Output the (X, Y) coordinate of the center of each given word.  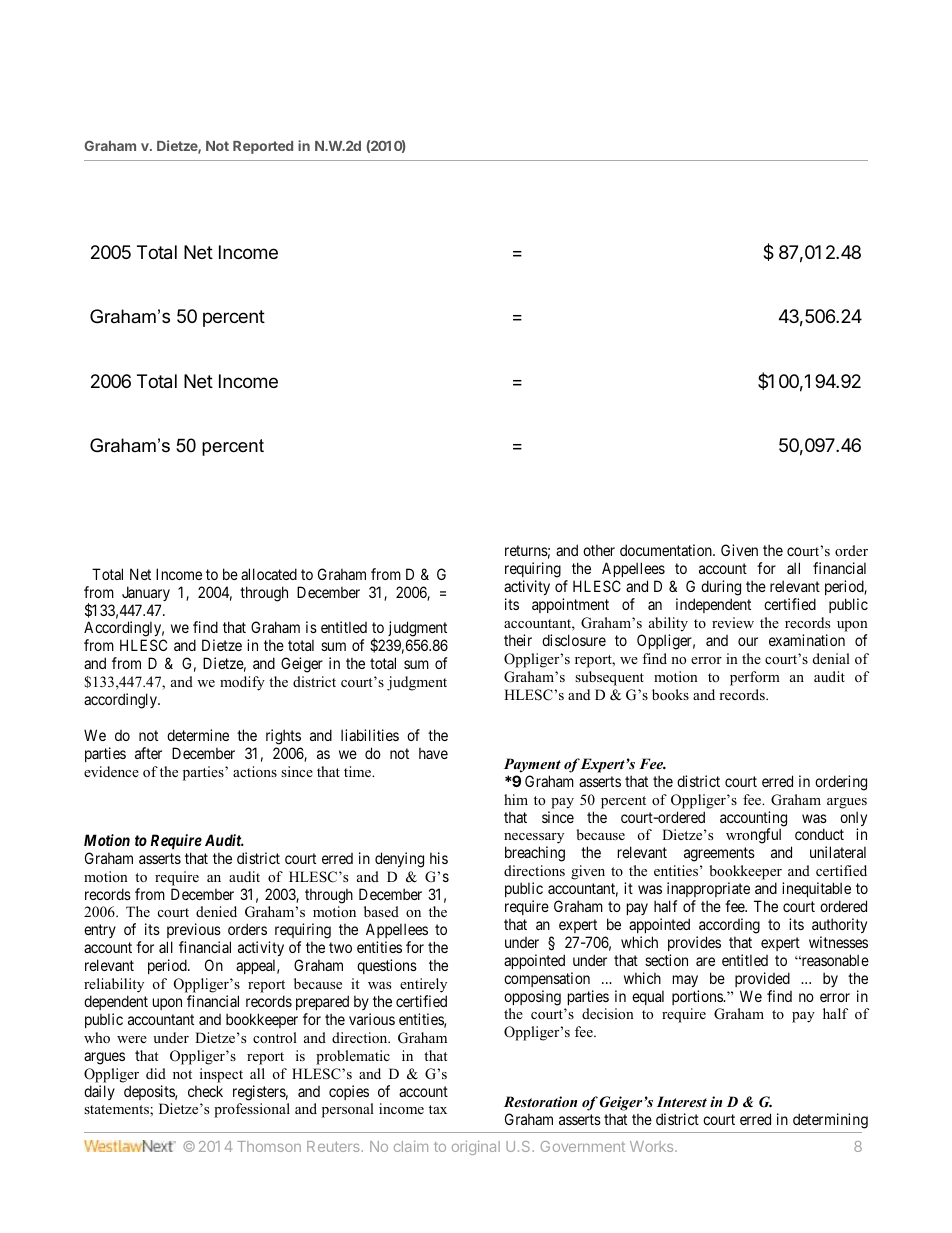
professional (252, 1110)
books (670, 694)
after (148, 753)
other (599, 550)
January (146, 593)
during (721, 588)
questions (387, 966)
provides (694, 943)
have (433, 753)
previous (194, 932)
